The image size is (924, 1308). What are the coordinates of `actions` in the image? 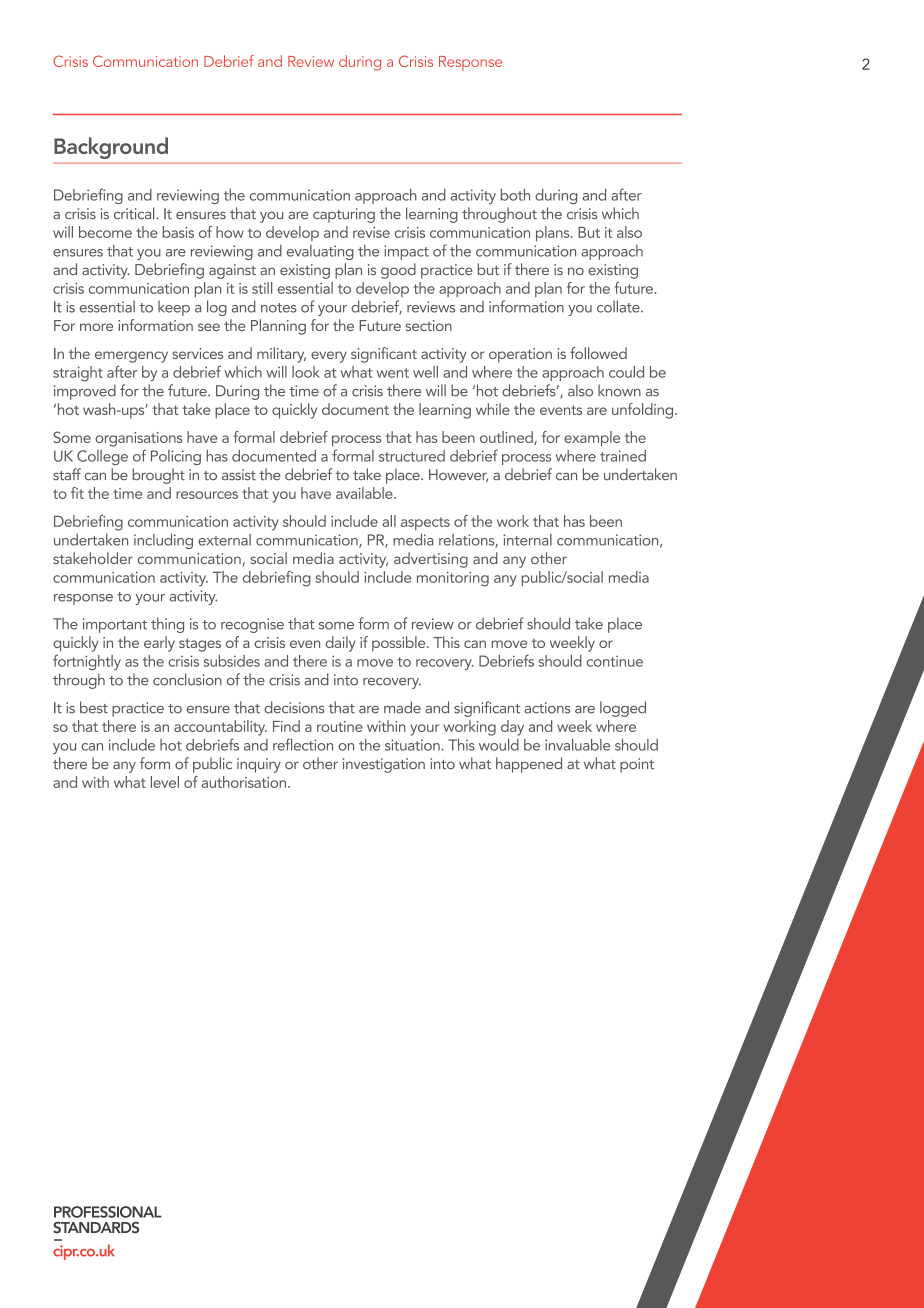 It's located at (547, 708).
